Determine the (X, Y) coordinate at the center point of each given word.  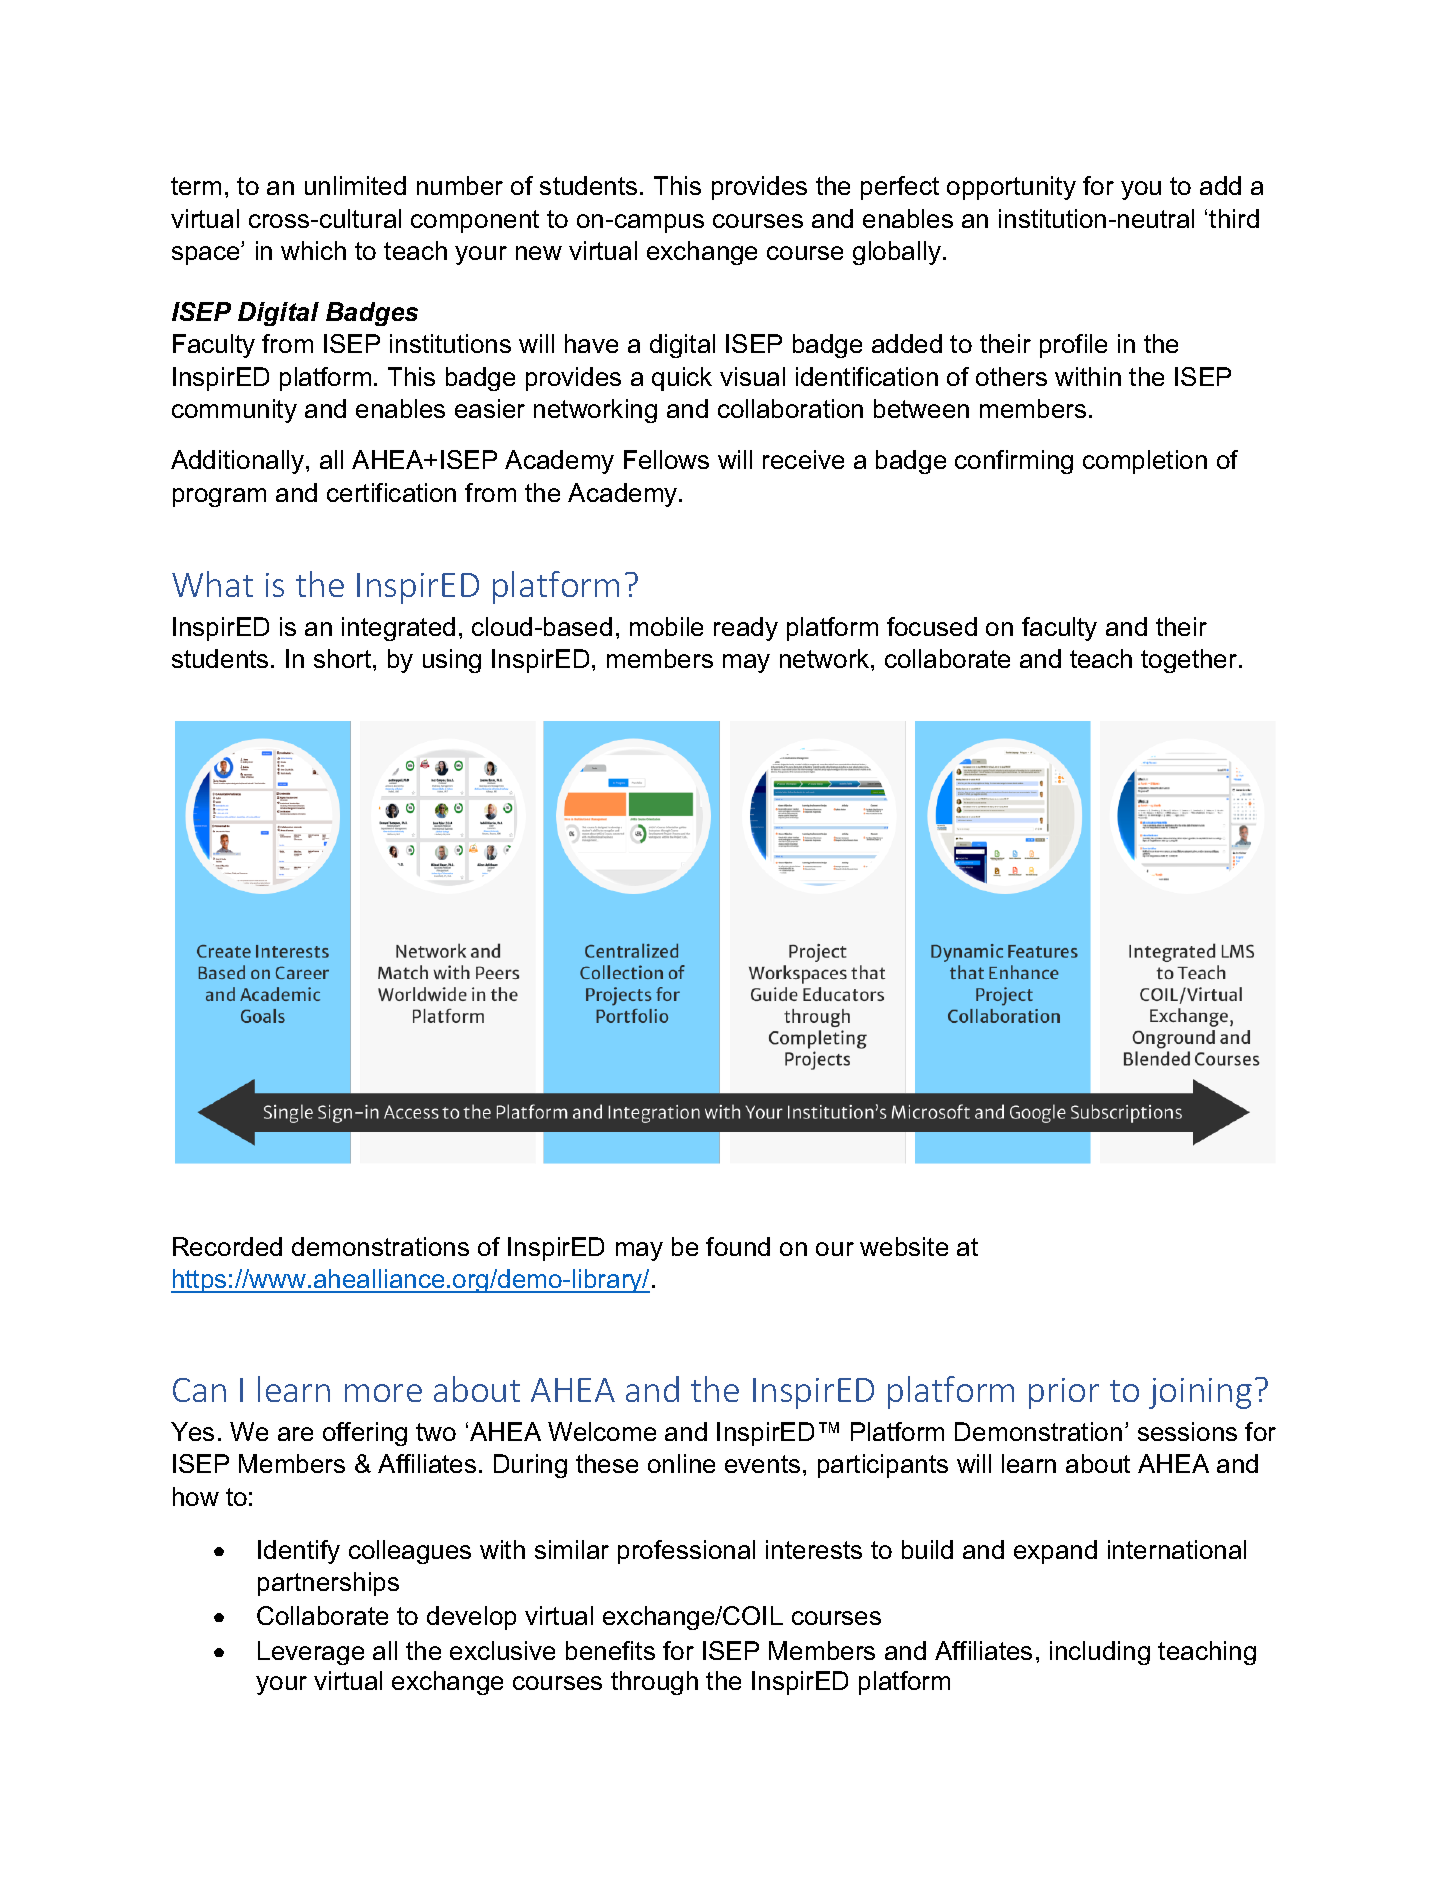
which (313, 250)
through (654, 1683)
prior (1064, 1393)
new (539, 253)
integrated (398, 629)
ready (746, 629)
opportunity (1011, 188)
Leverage (311, 1653)
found (738, 1246)
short (344, 658)
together (1190, 661)
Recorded (227, 1246)
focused (932, 626)
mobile (666, 626)
